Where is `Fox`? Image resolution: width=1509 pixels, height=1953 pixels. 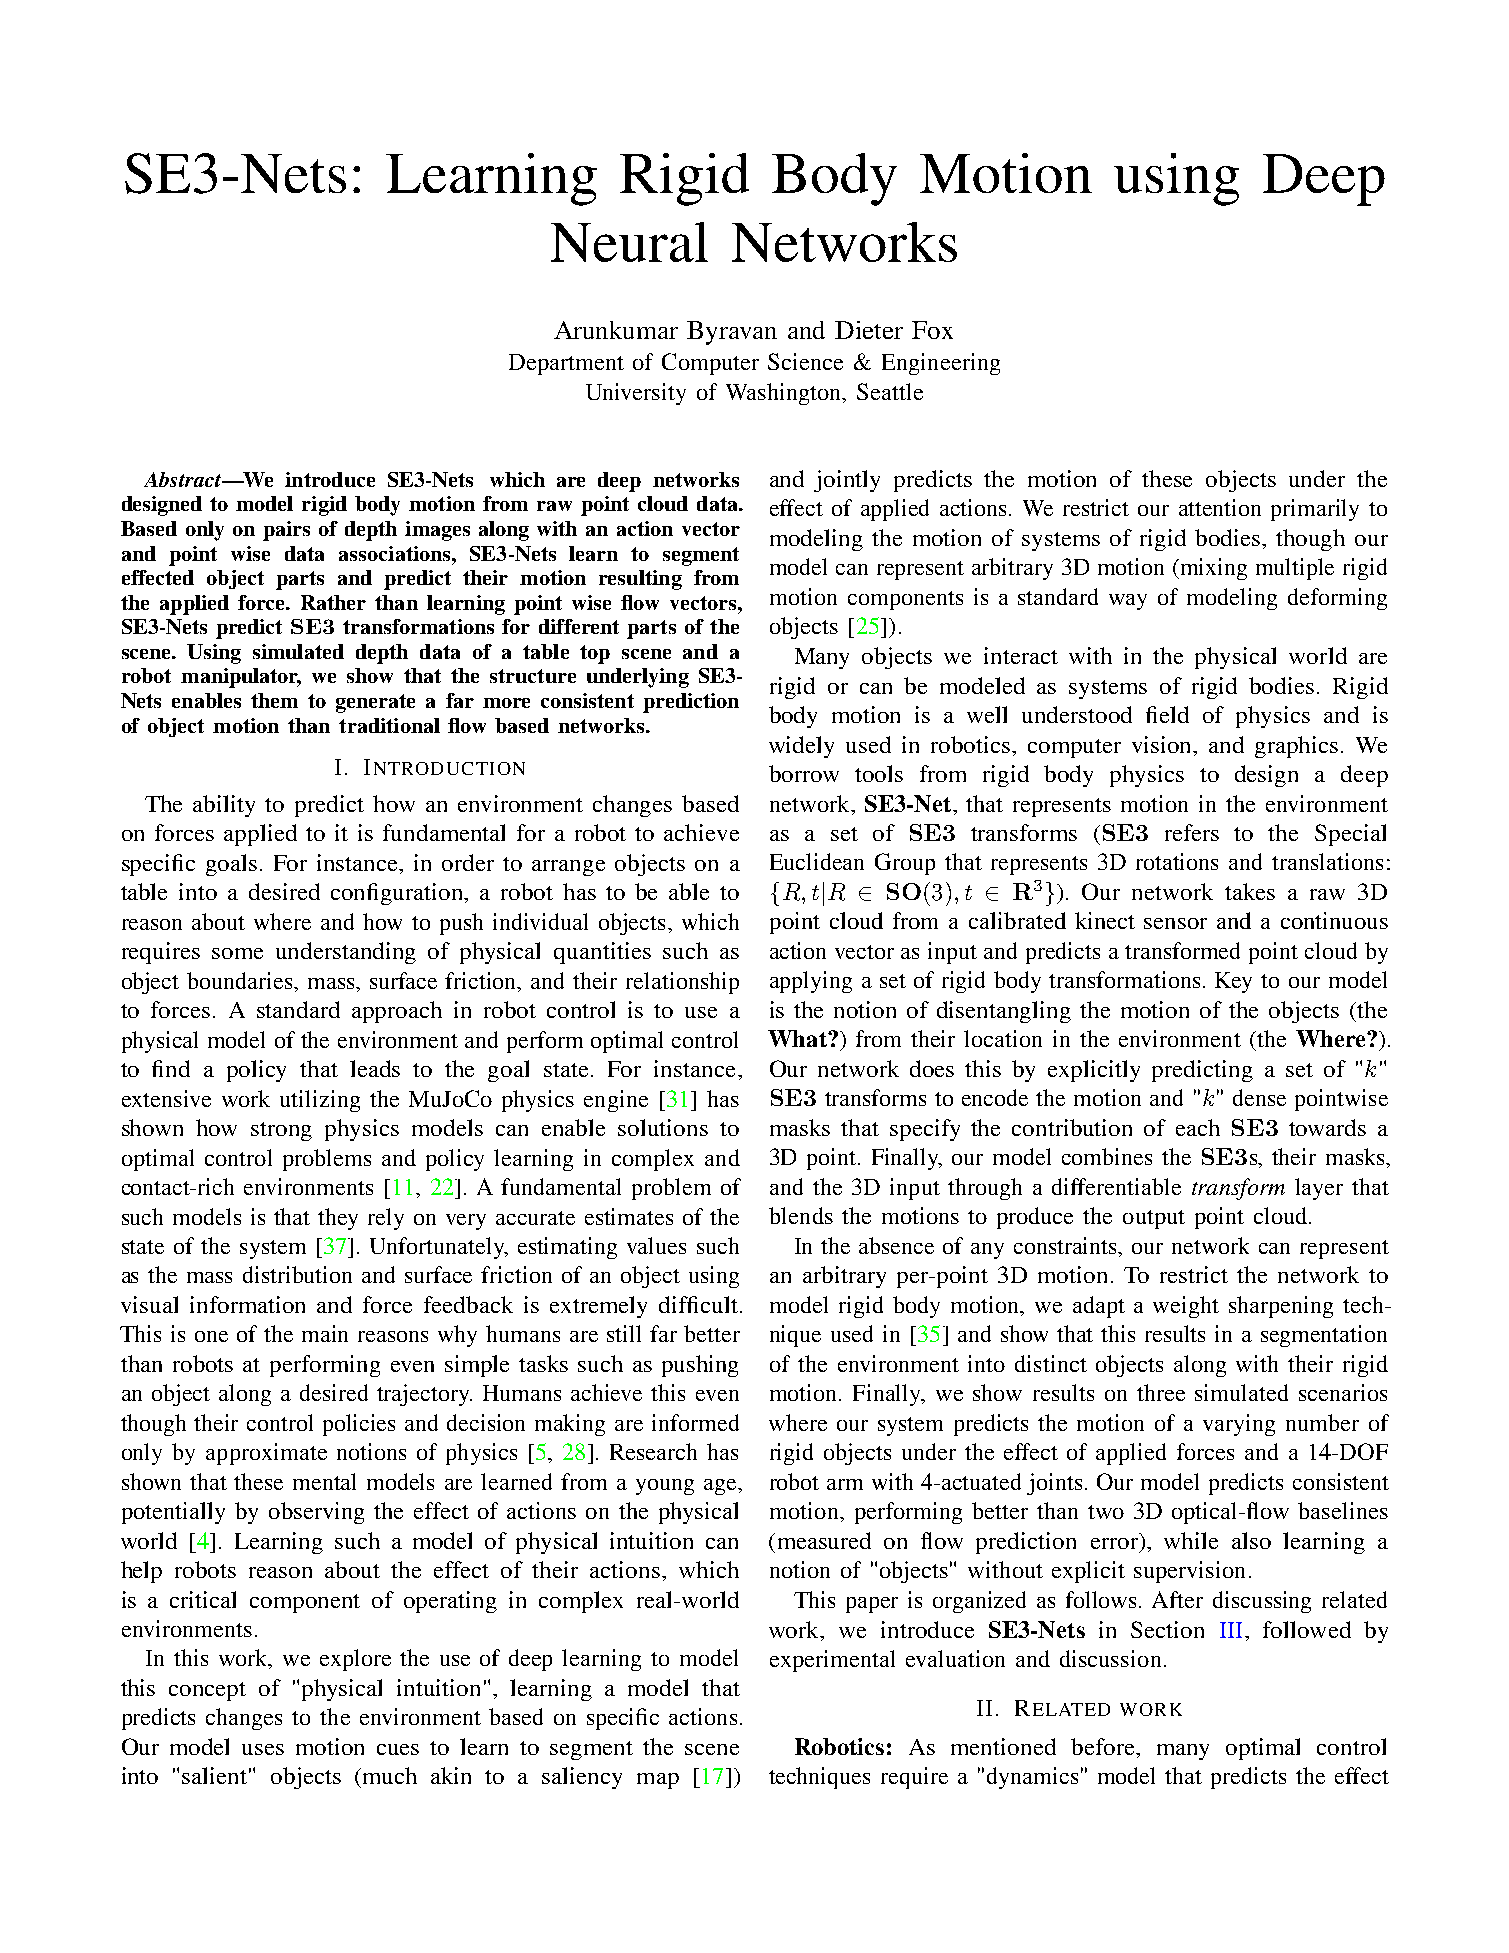 Fox is located at coordinates (932, 330).
